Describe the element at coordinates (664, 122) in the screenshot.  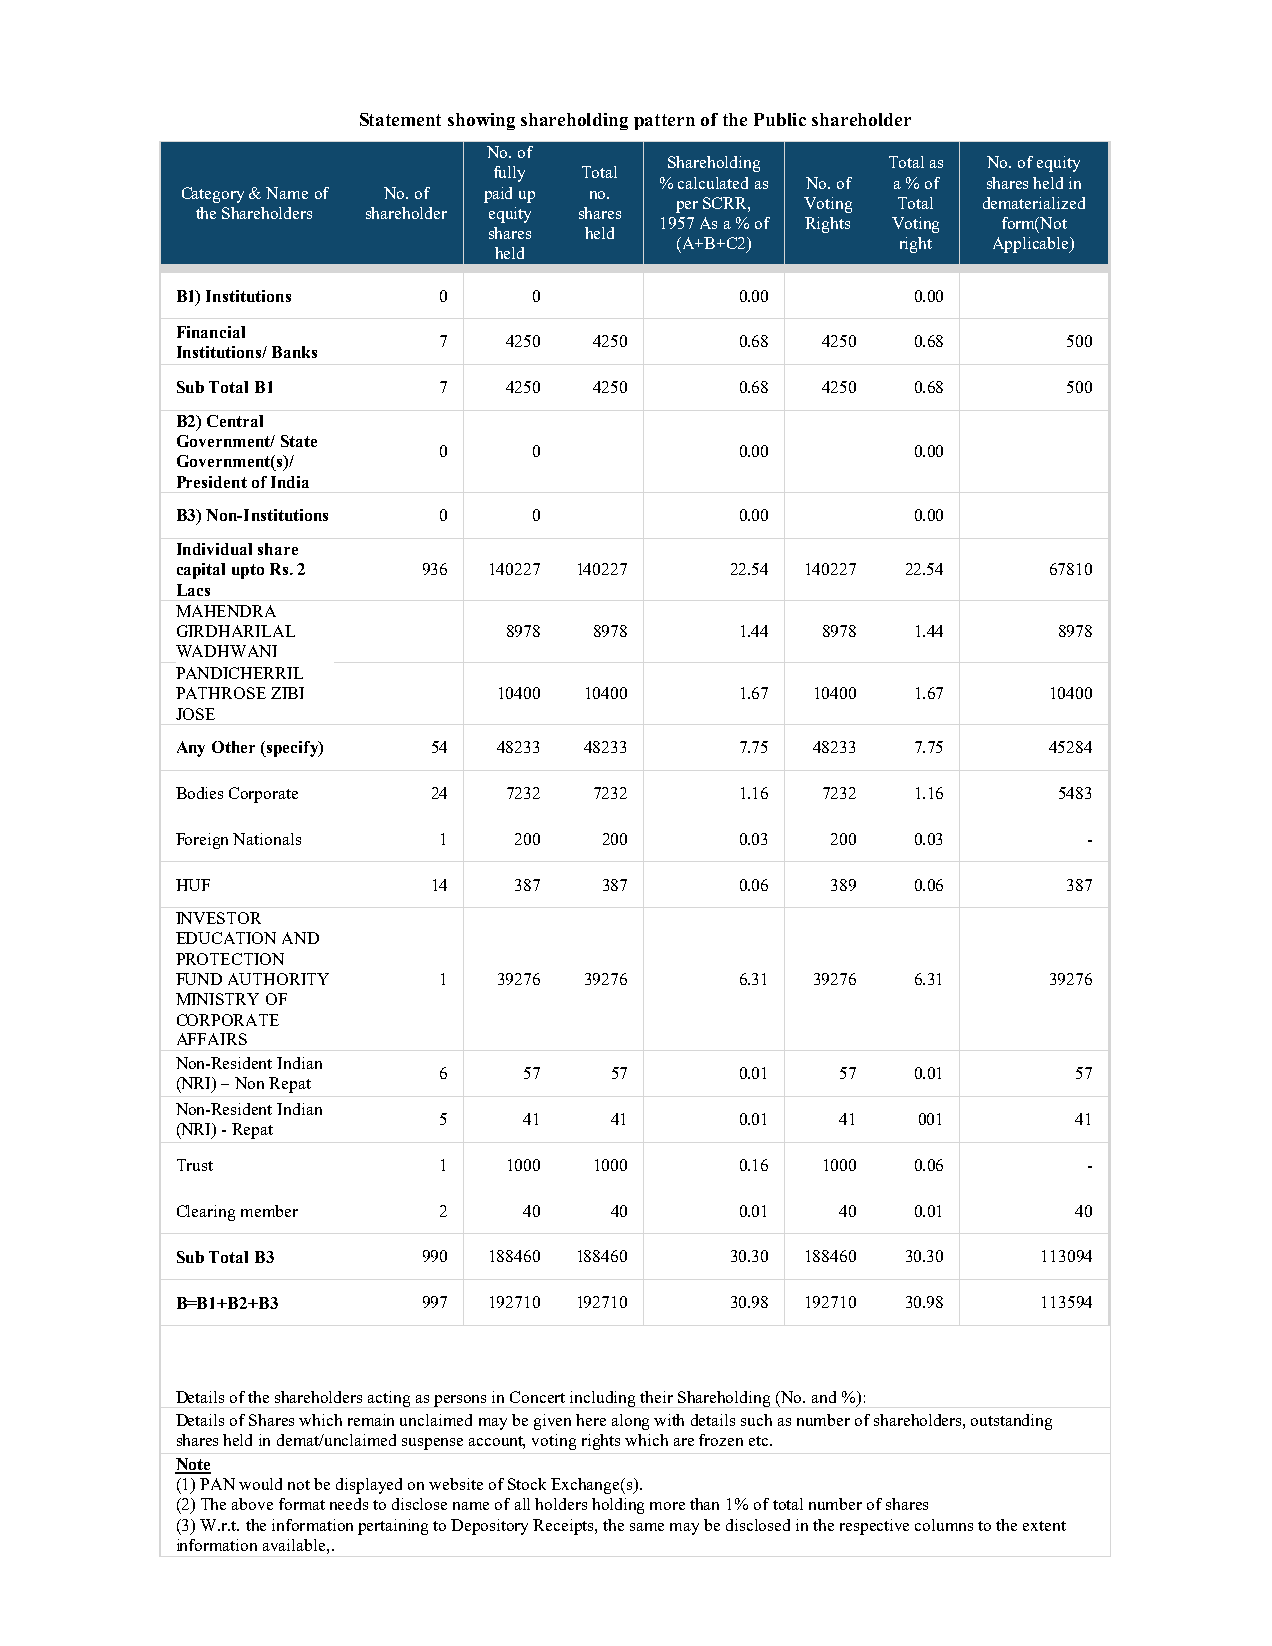
I see `pattern` at that location.
